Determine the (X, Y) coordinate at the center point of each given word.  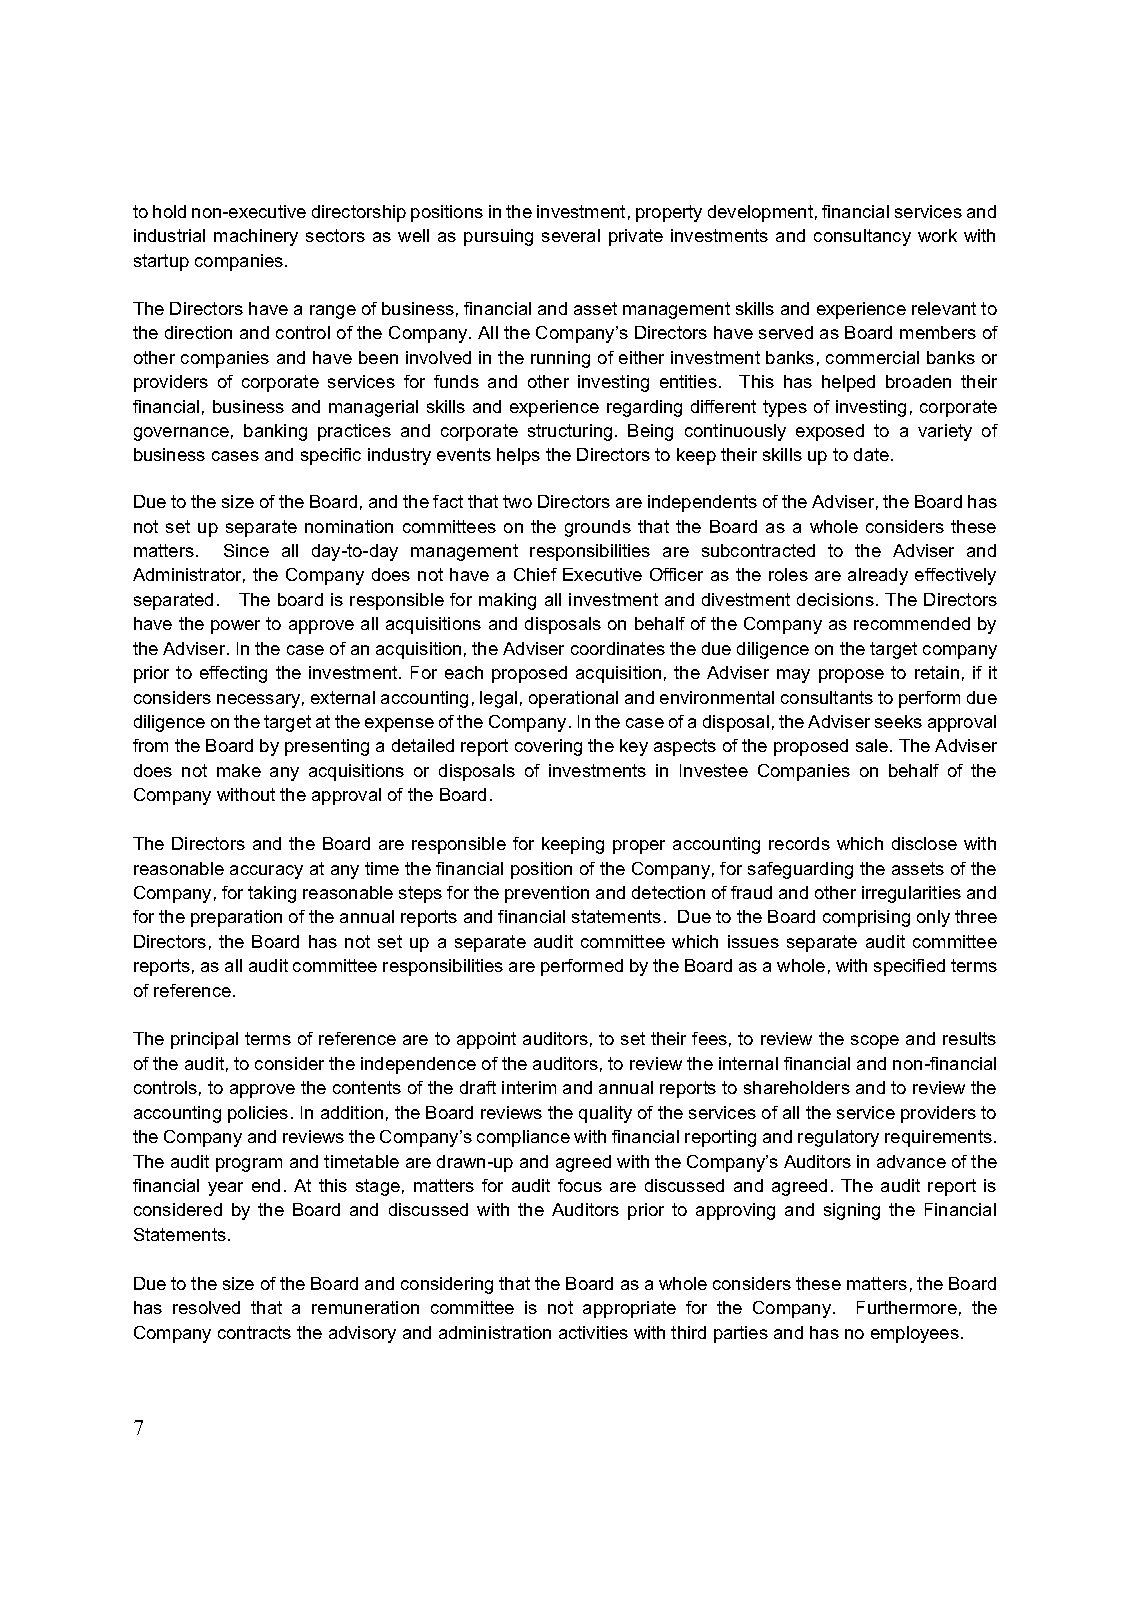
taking (272, 894)
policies (258, 1114)
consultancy (862, 237)
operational (573, 699)
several (571, 235)
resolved (206, 1307)
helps (518, 456)
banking (275, 432)
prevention (547, 894)
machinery (256, 237)
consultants (827, 697)
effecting (233, 674)
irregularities (911, 894)
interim (529, 1087)
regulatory (838, 1138)
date (873, 454)
